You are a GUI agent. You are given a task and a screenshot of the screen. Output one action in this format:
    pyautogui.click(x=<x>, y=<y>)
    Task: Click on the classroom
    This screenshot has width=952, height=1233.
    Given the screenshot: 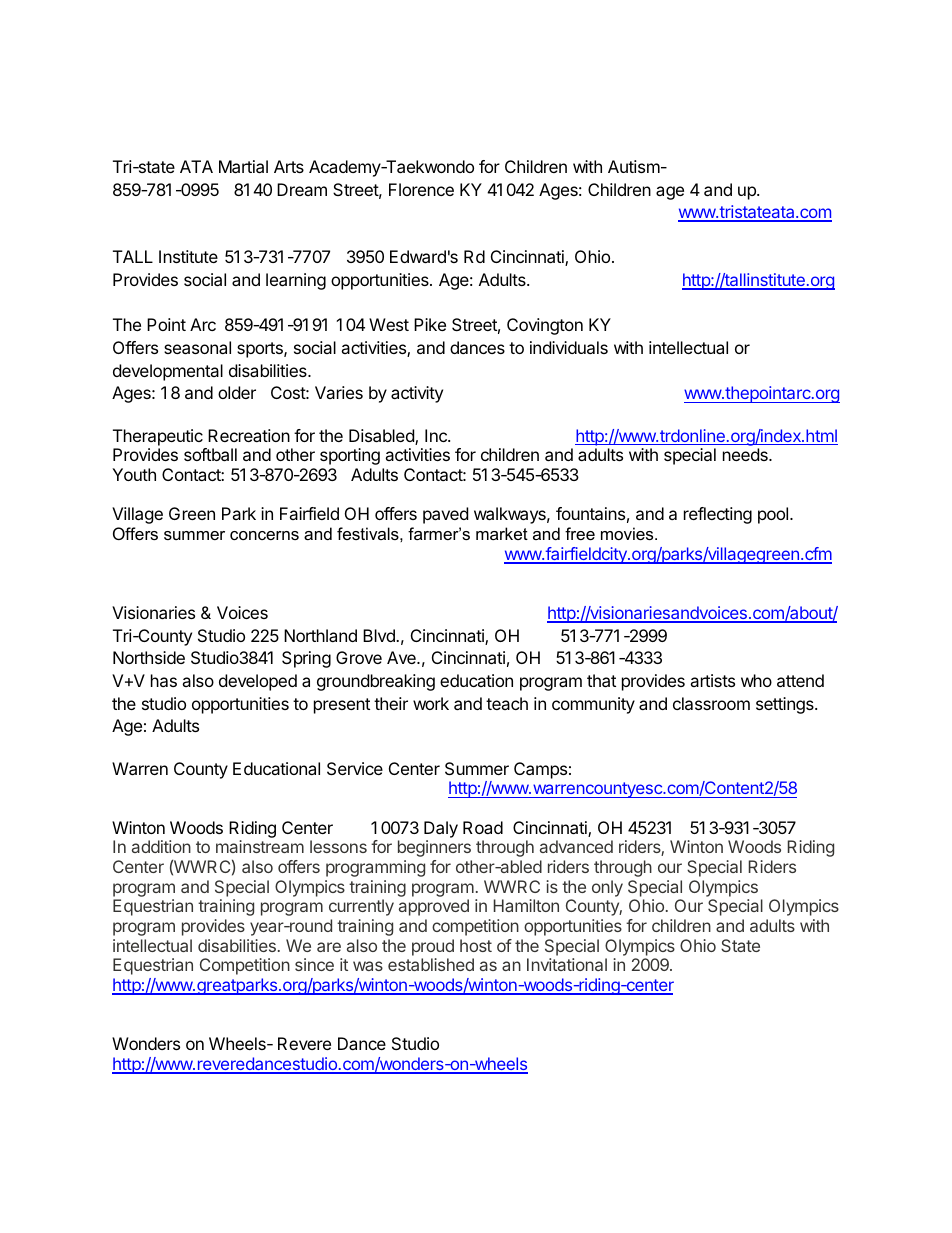 What is the action you would take?
    pyautogui.click(x=711, y=703)
